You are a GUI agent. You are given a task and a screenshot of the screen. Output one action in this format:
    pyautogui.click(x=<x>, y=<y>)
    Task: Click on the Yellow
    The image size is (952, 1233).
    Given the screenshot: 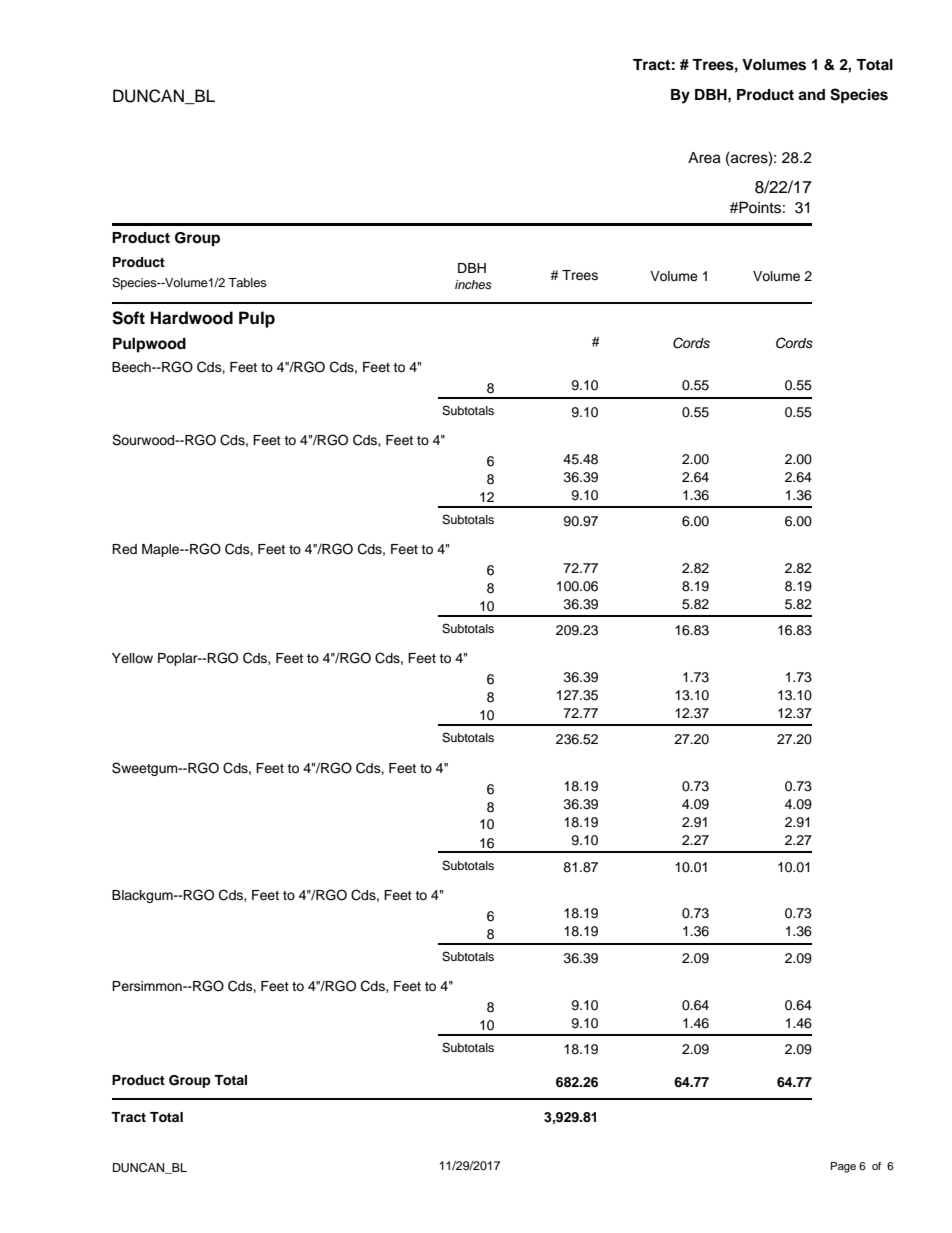 What is the action you would take?
    pyautogui.click(x=132, y=658)
